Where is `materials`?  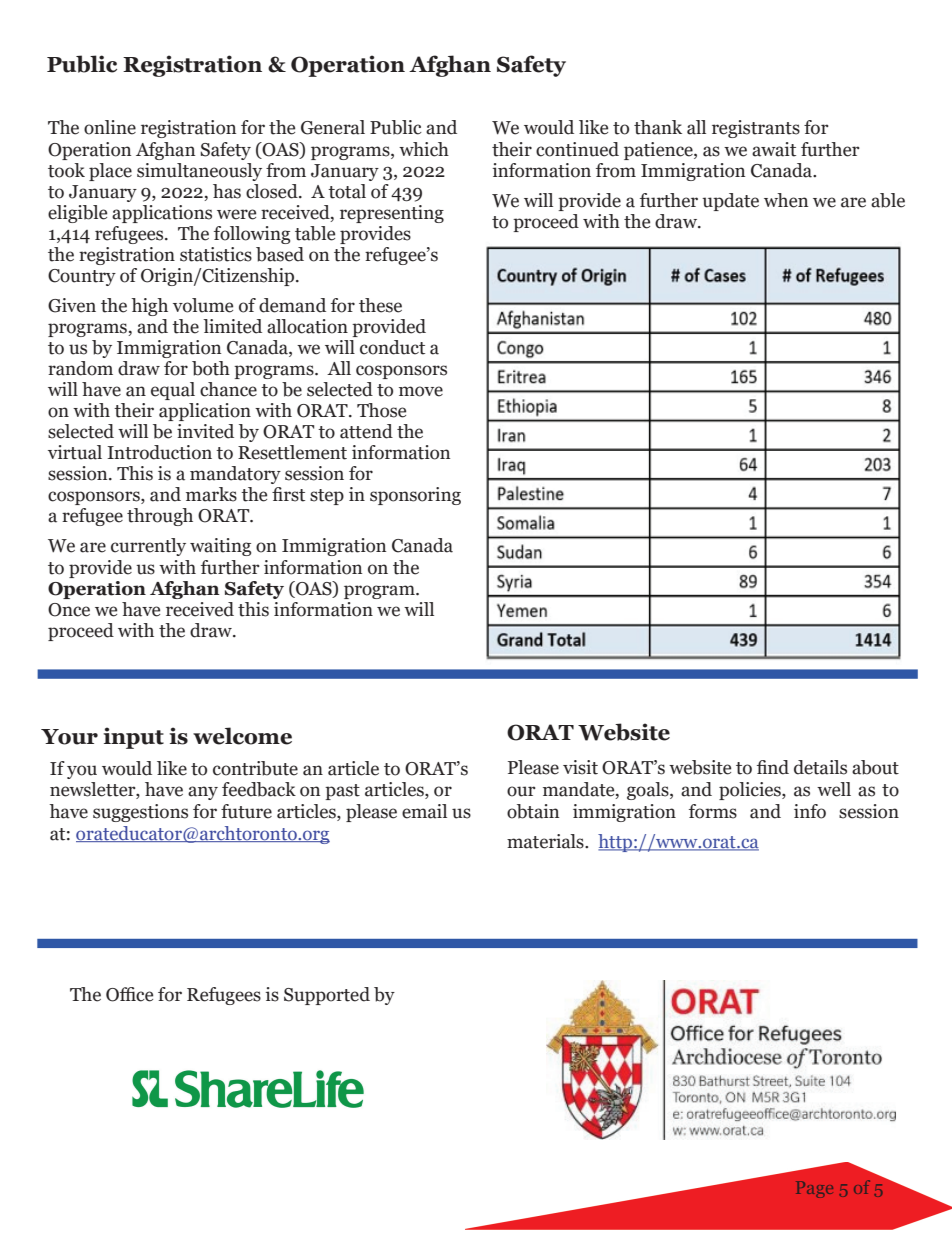
materials is located at coordinates (546, 841).
